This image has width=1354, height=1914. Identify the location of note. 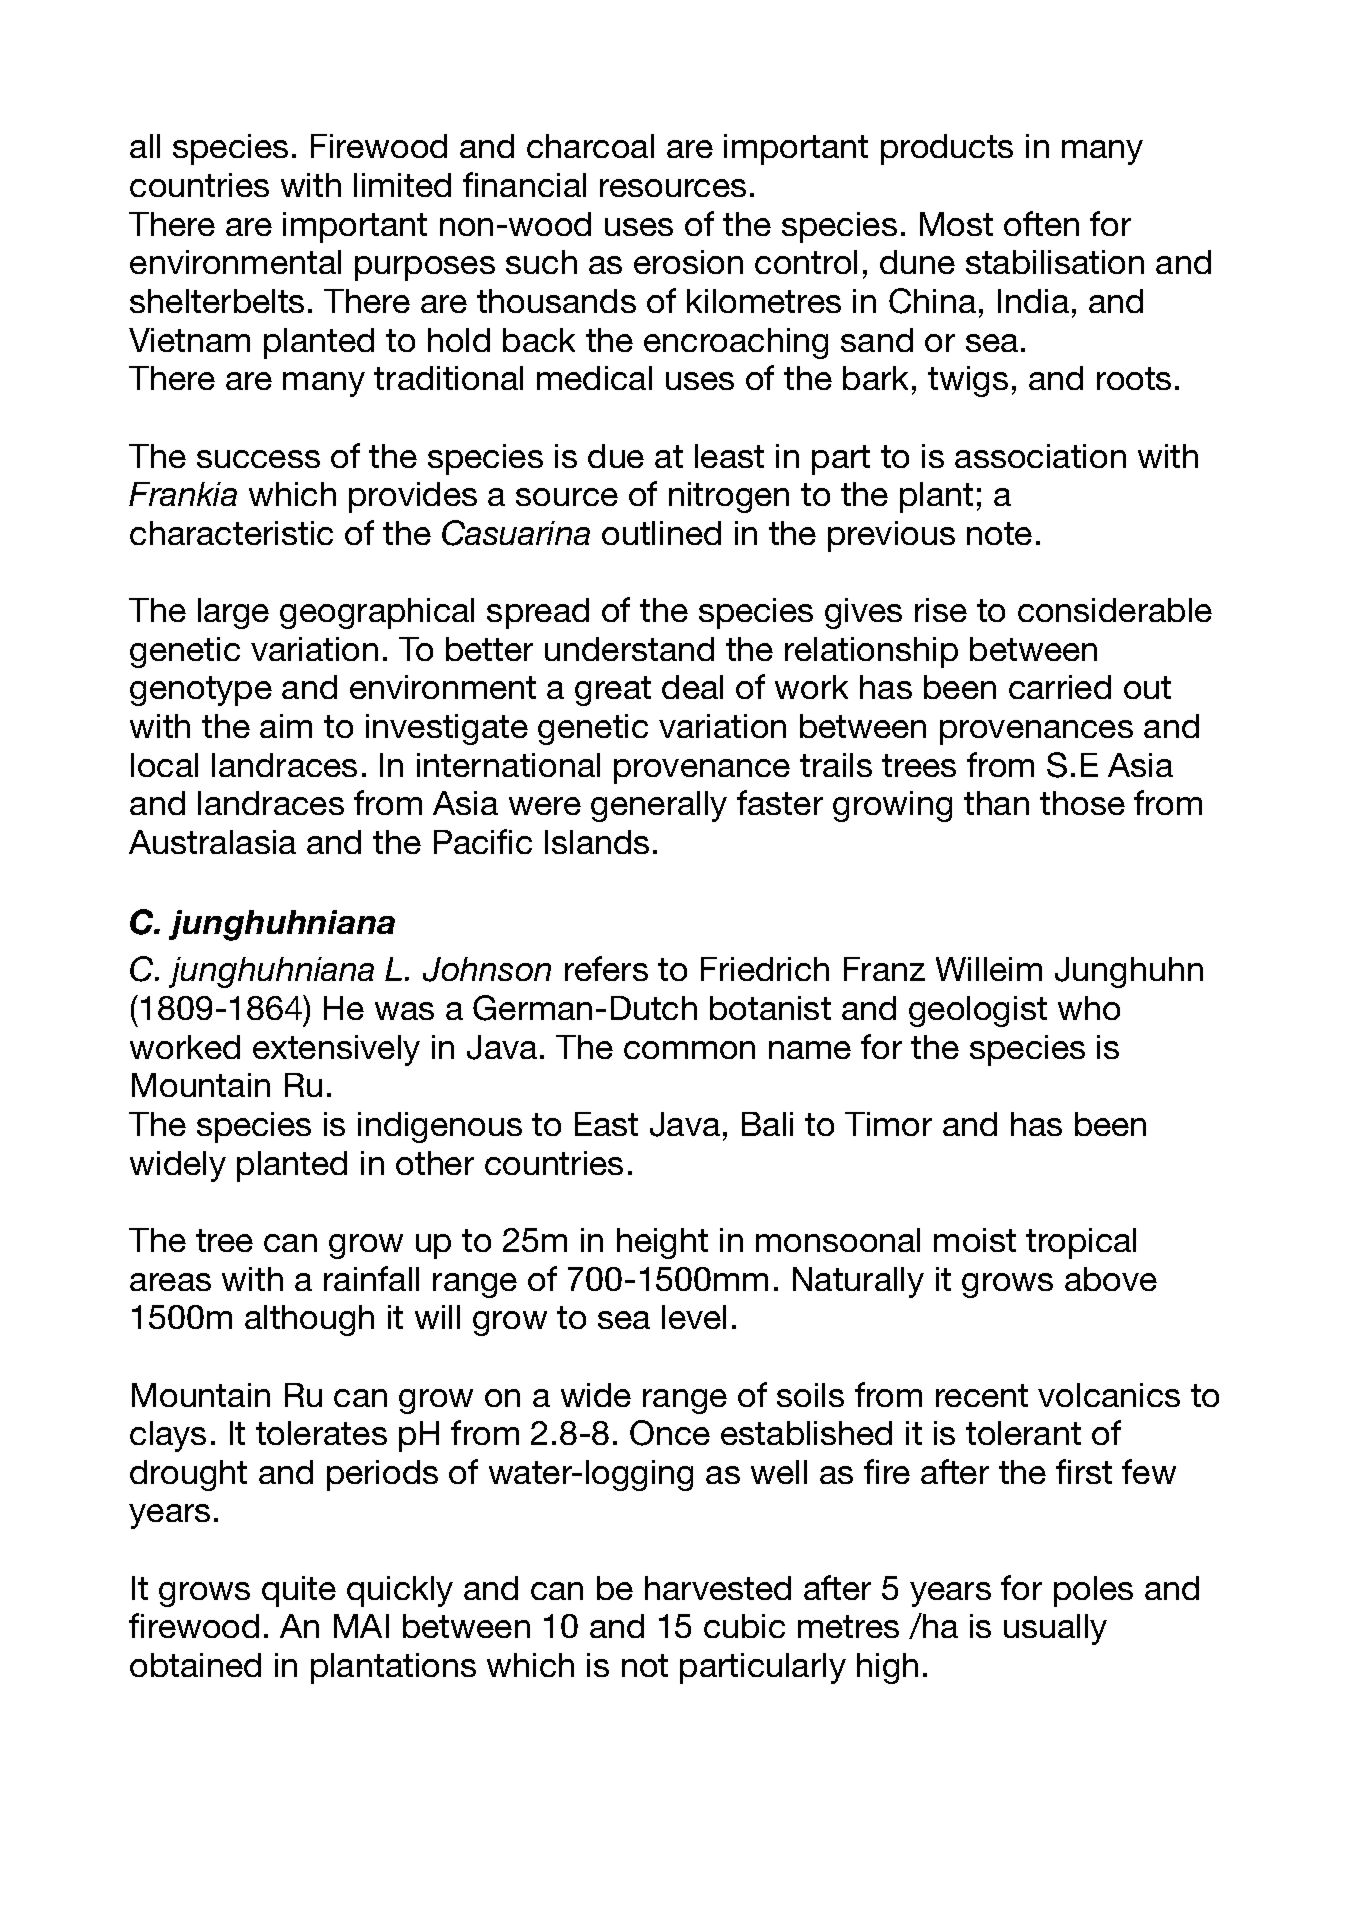
(999, 533).
